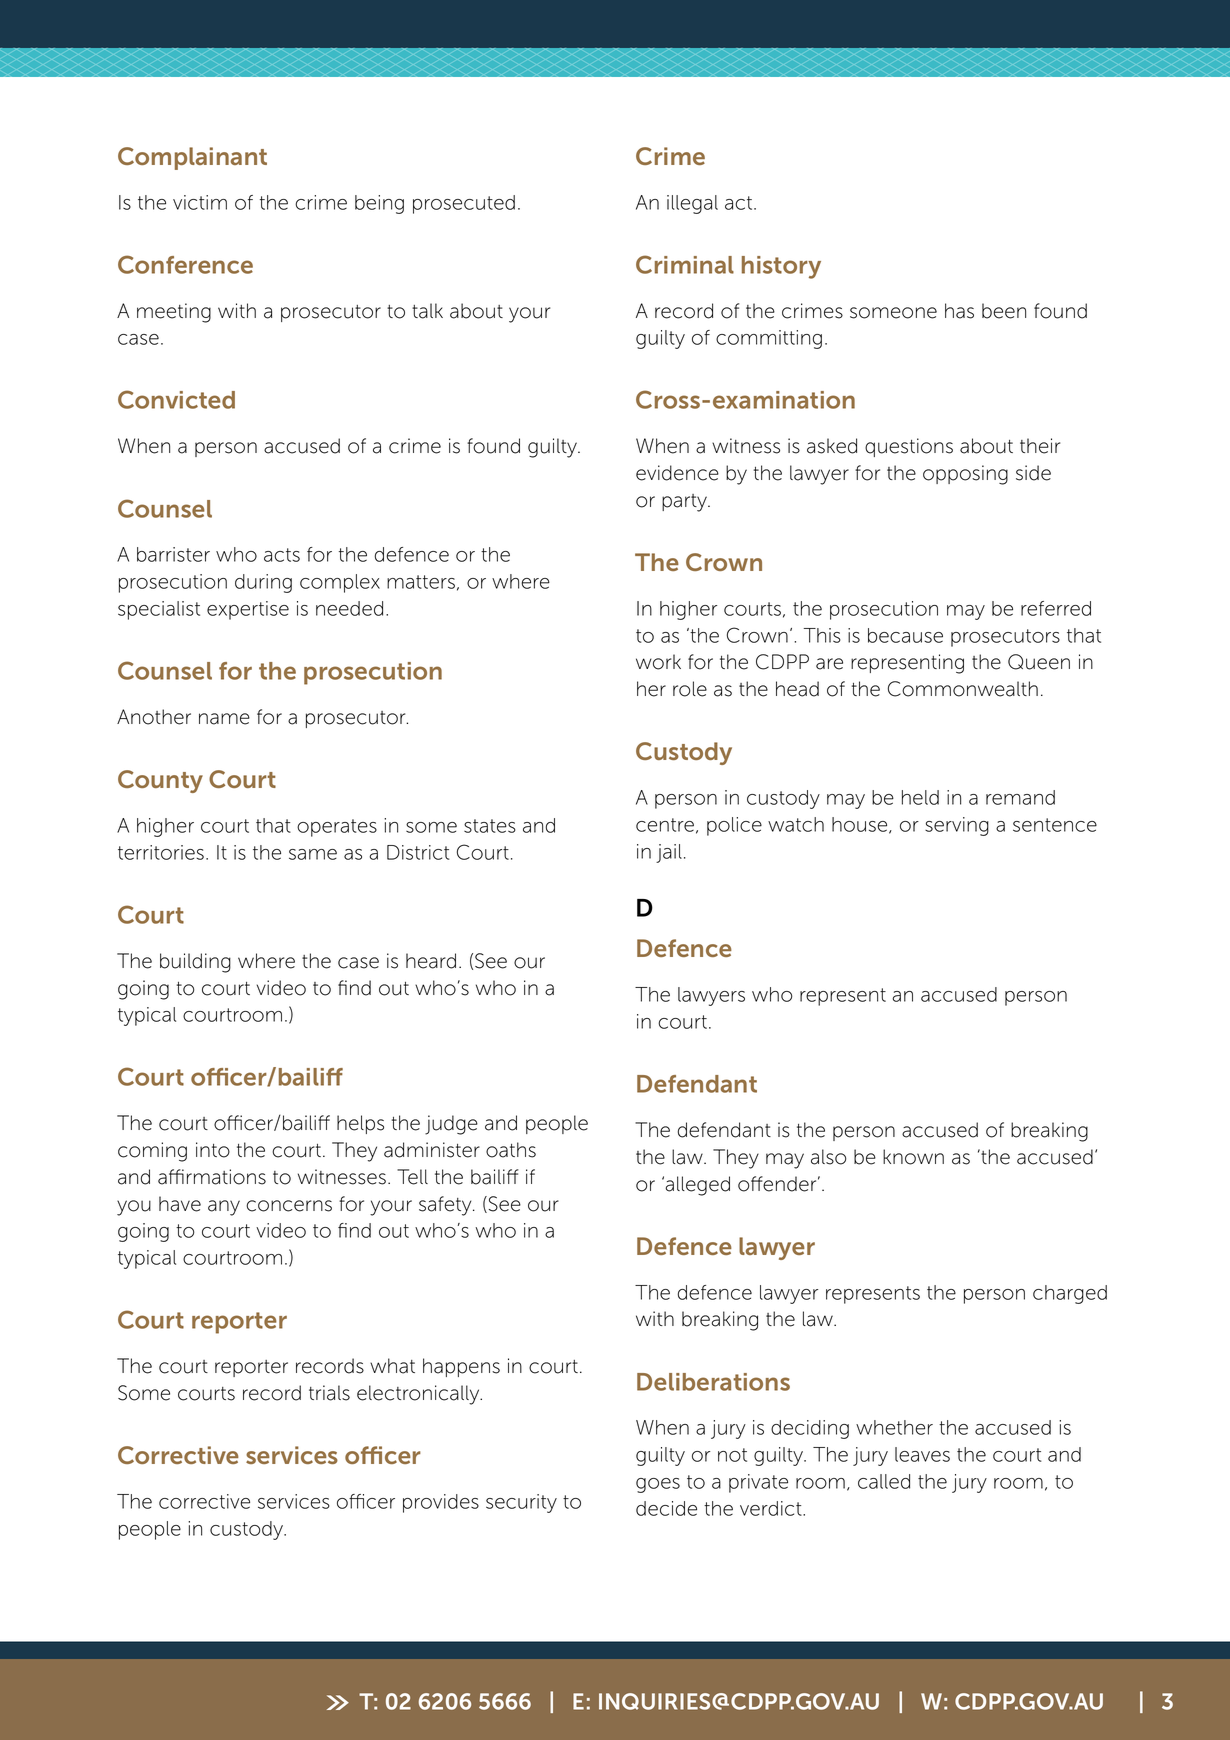  I want to click on expertise, so click(248, 610).
